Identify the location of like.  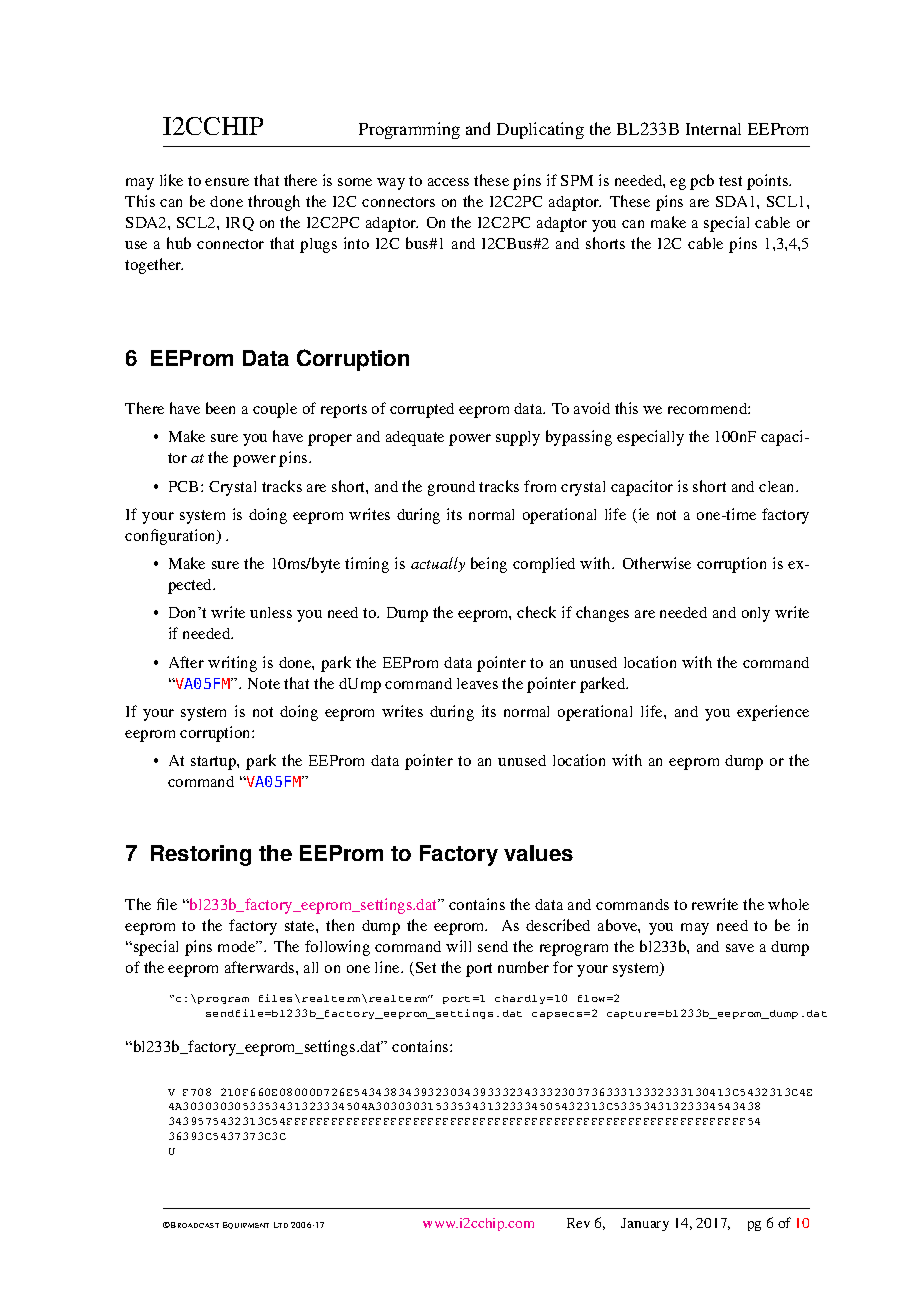
(171, 180).
